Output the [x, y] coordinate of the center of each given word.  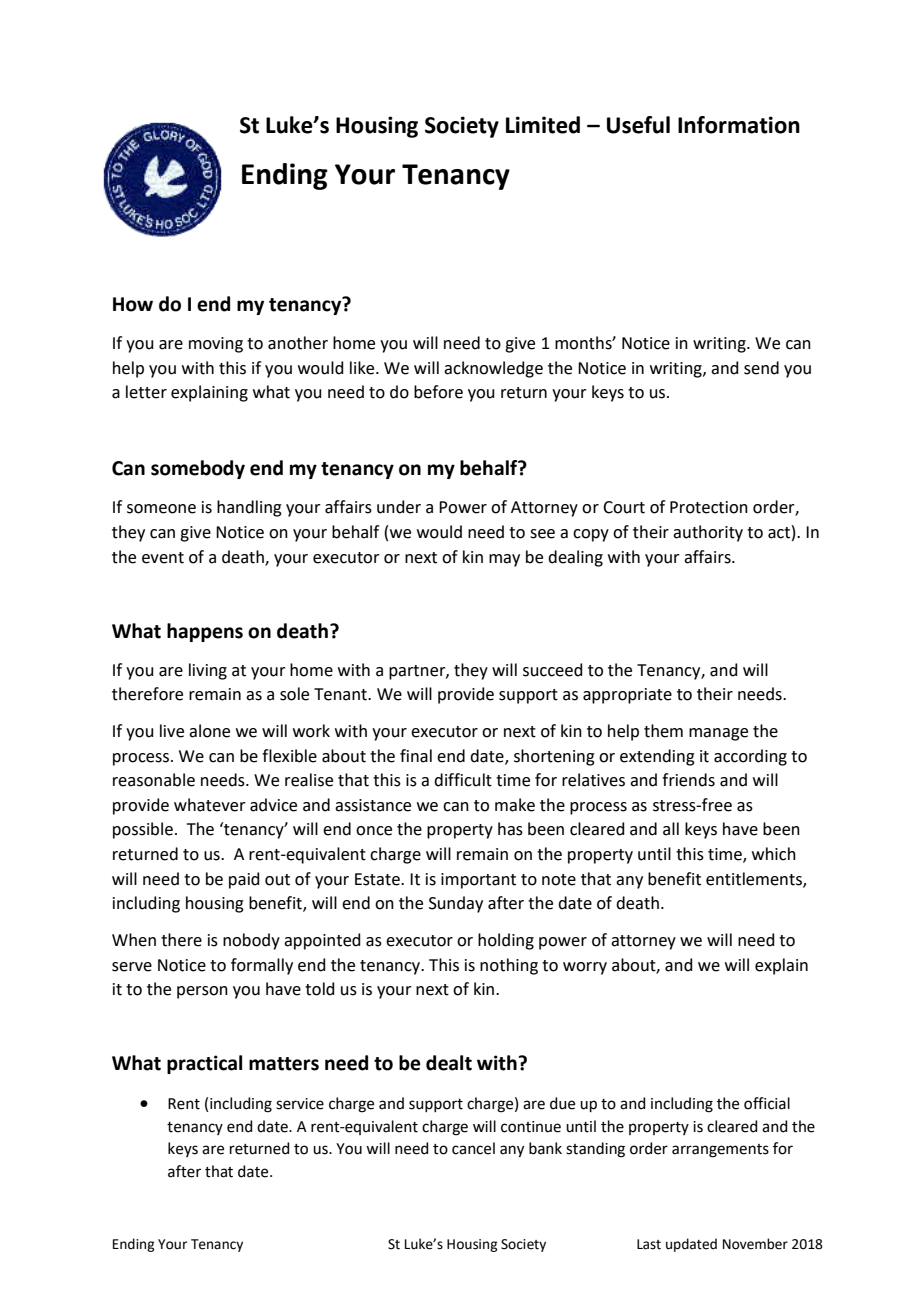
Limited [543, 125]
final [416, 756]
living [208, 671]
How [133, 304]
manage [718, 734]
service [300, 1104]
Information [739, 125]
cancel [473, 1148]
